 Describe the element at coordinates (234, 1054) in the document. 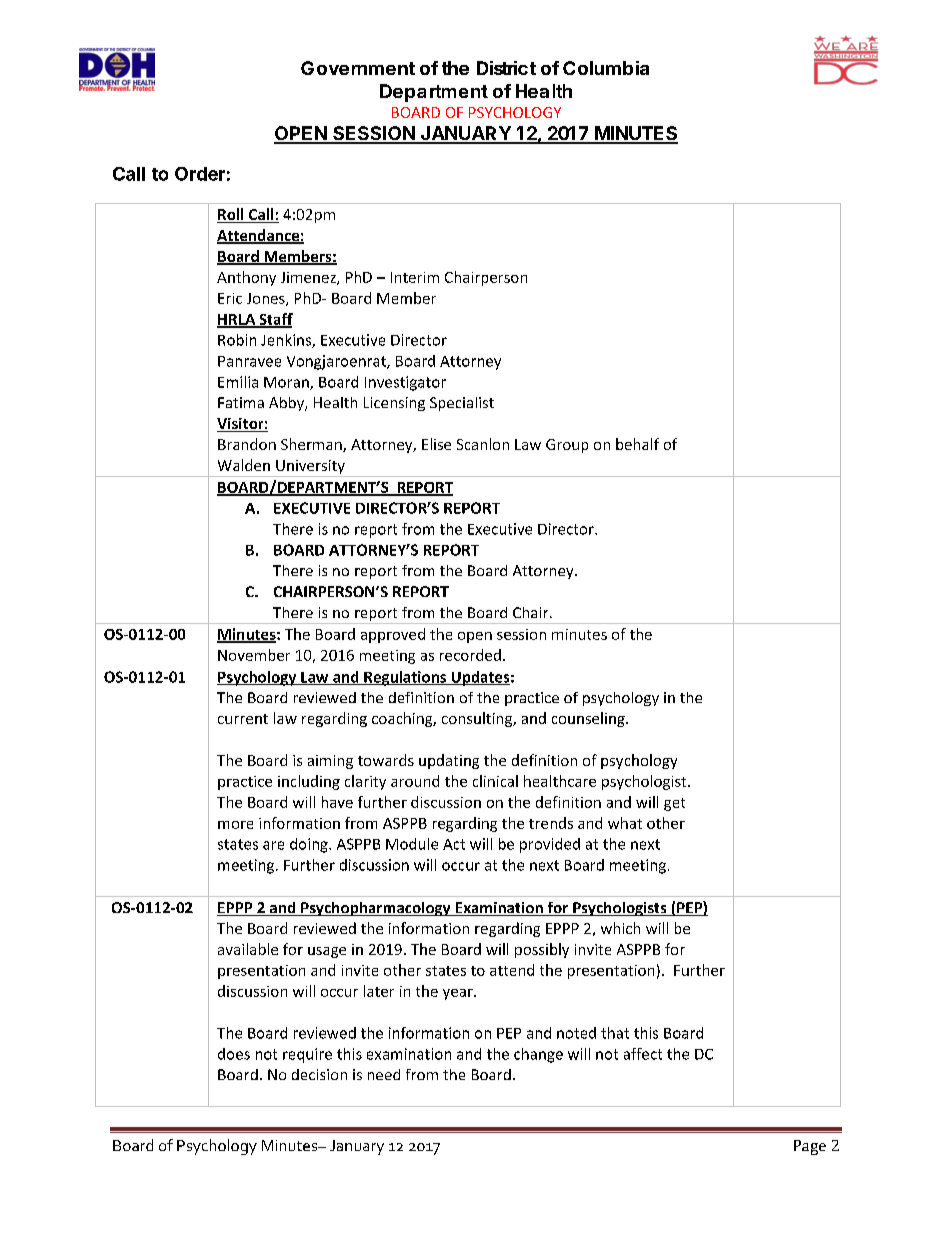

I see `does` at that location.
